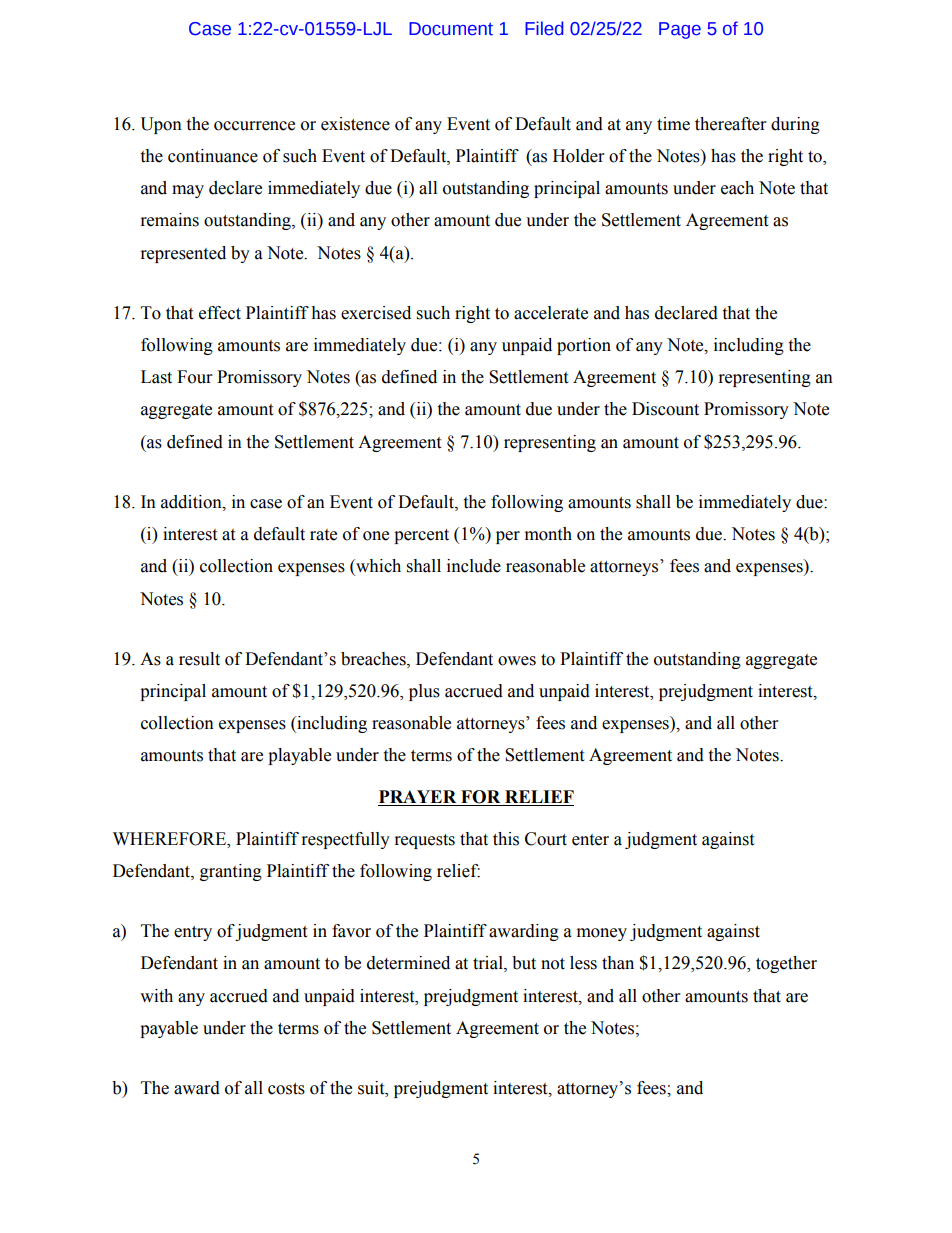 This screenshot has height=1233, width=952. What do you see at coordinates (421, 536) in the screenshot?
I see `percent` at bounding box center [421, 536].
